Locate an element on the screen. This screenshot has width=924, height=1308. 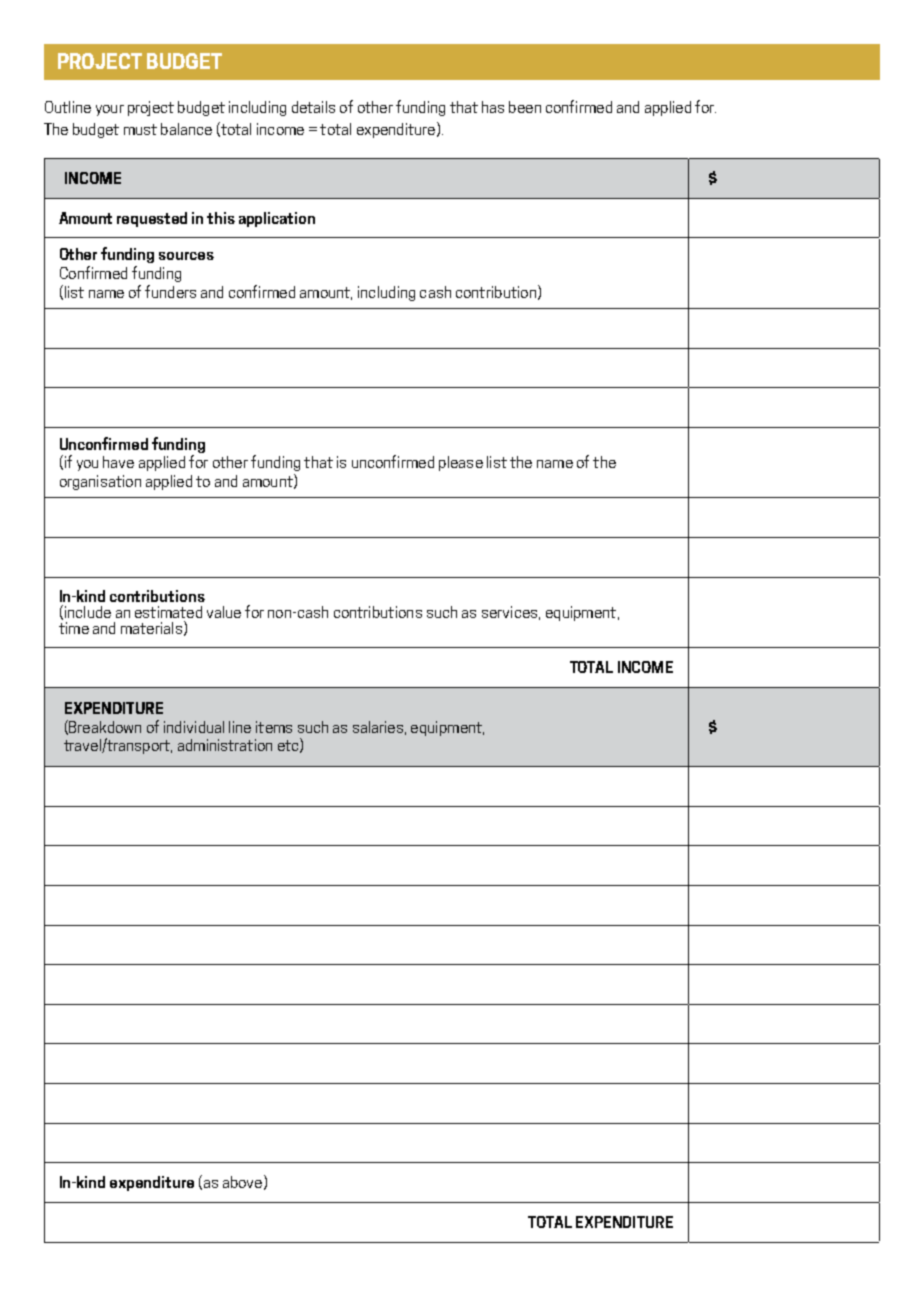
individual is located at coordinates (194, 727).
